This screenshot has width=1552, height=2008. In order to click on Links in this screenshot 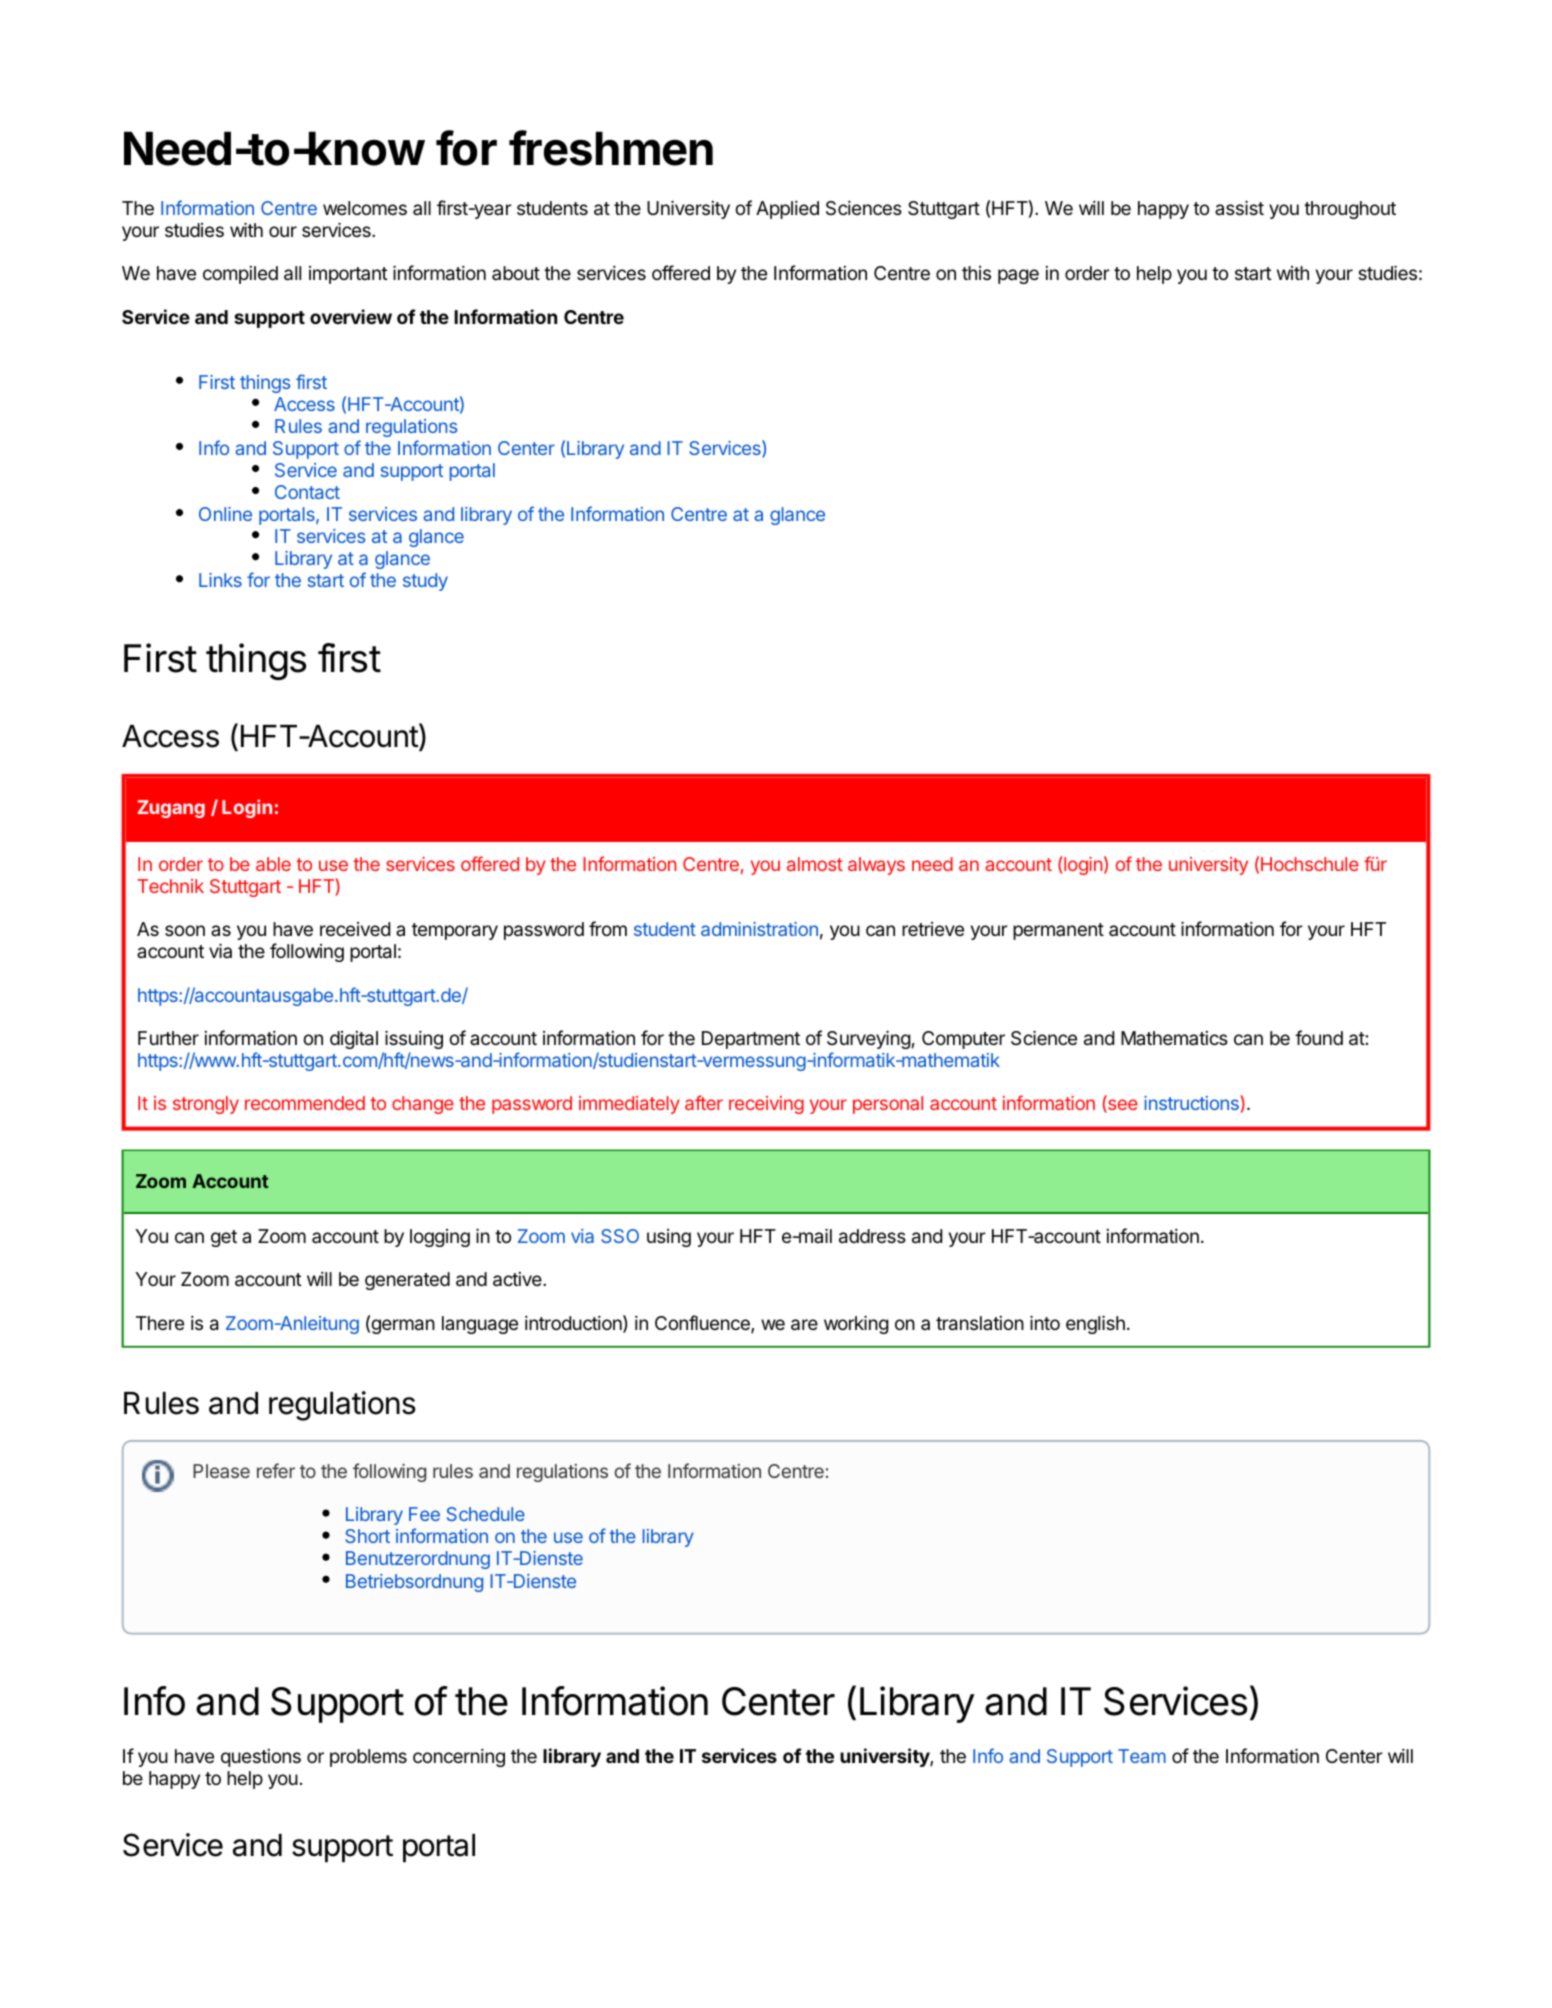, I will do `click(220, 580)`.
